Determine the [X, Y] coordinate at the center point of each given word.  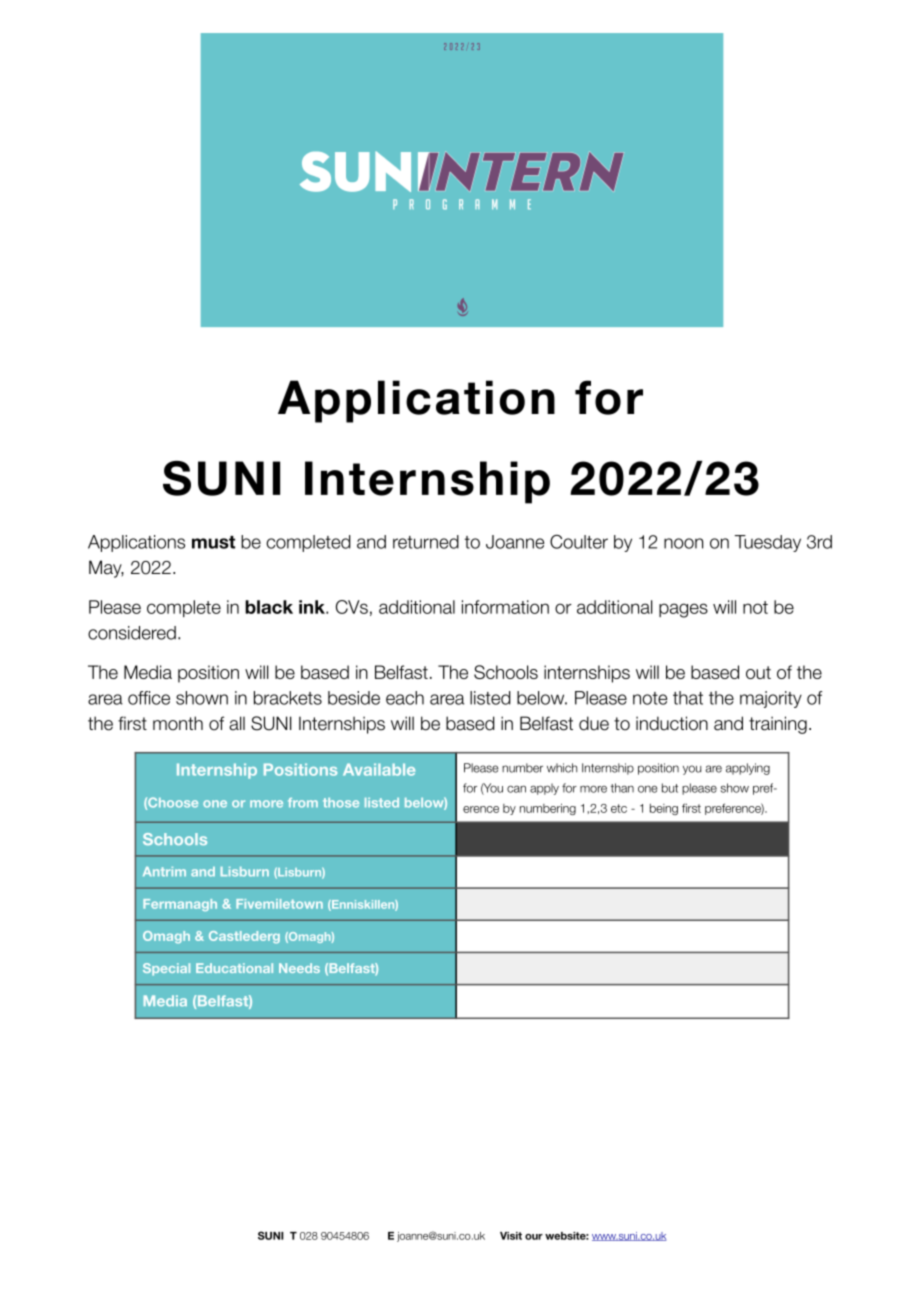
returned [426, 542]
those [341, 803]
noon [683, 543]
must [213, 542]
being [664, 809]
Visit [511, 1236]
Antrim [164, 871]
